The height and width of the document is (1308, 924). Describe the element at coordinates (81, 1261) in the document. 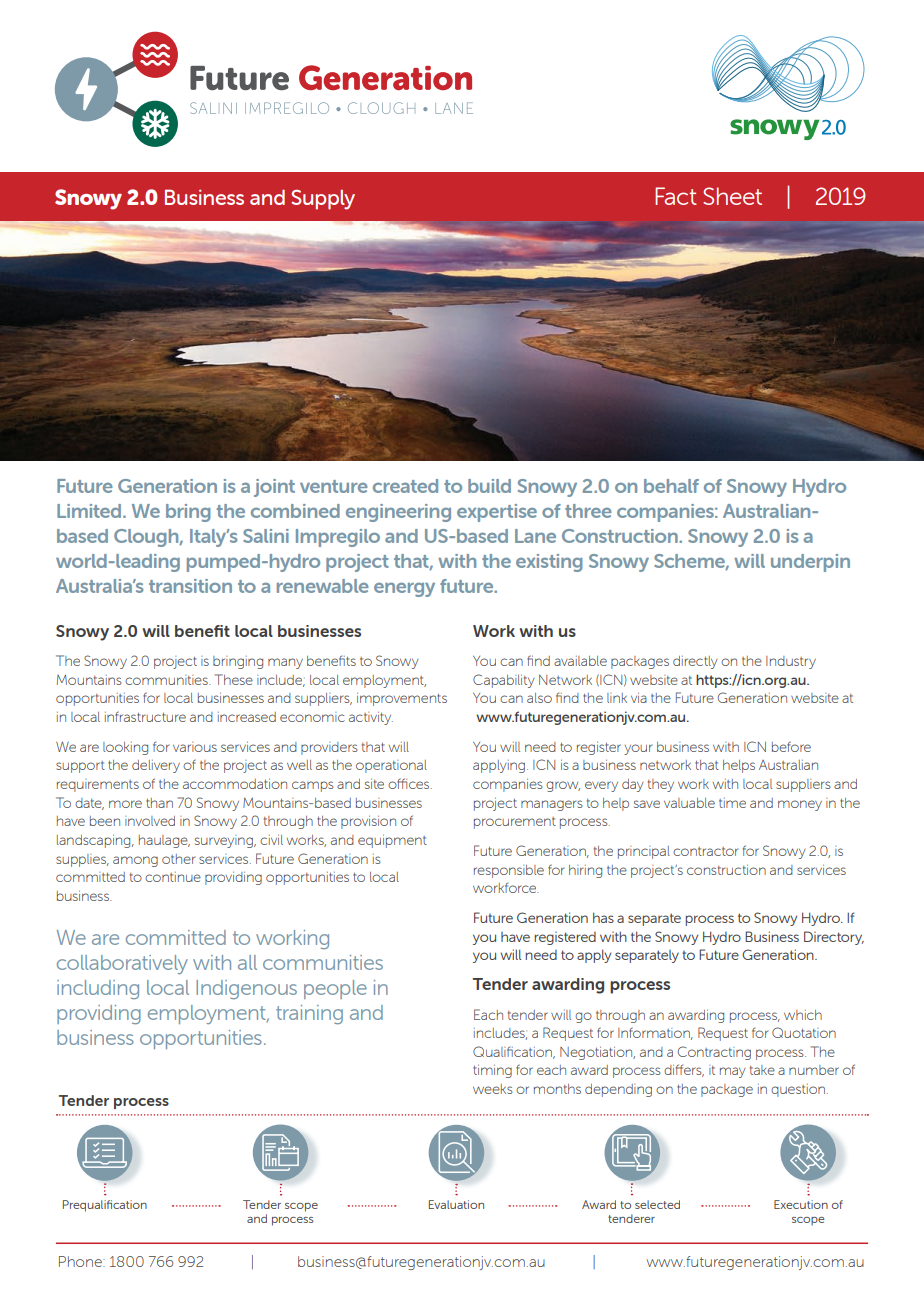

I see `Phone` at that location.
